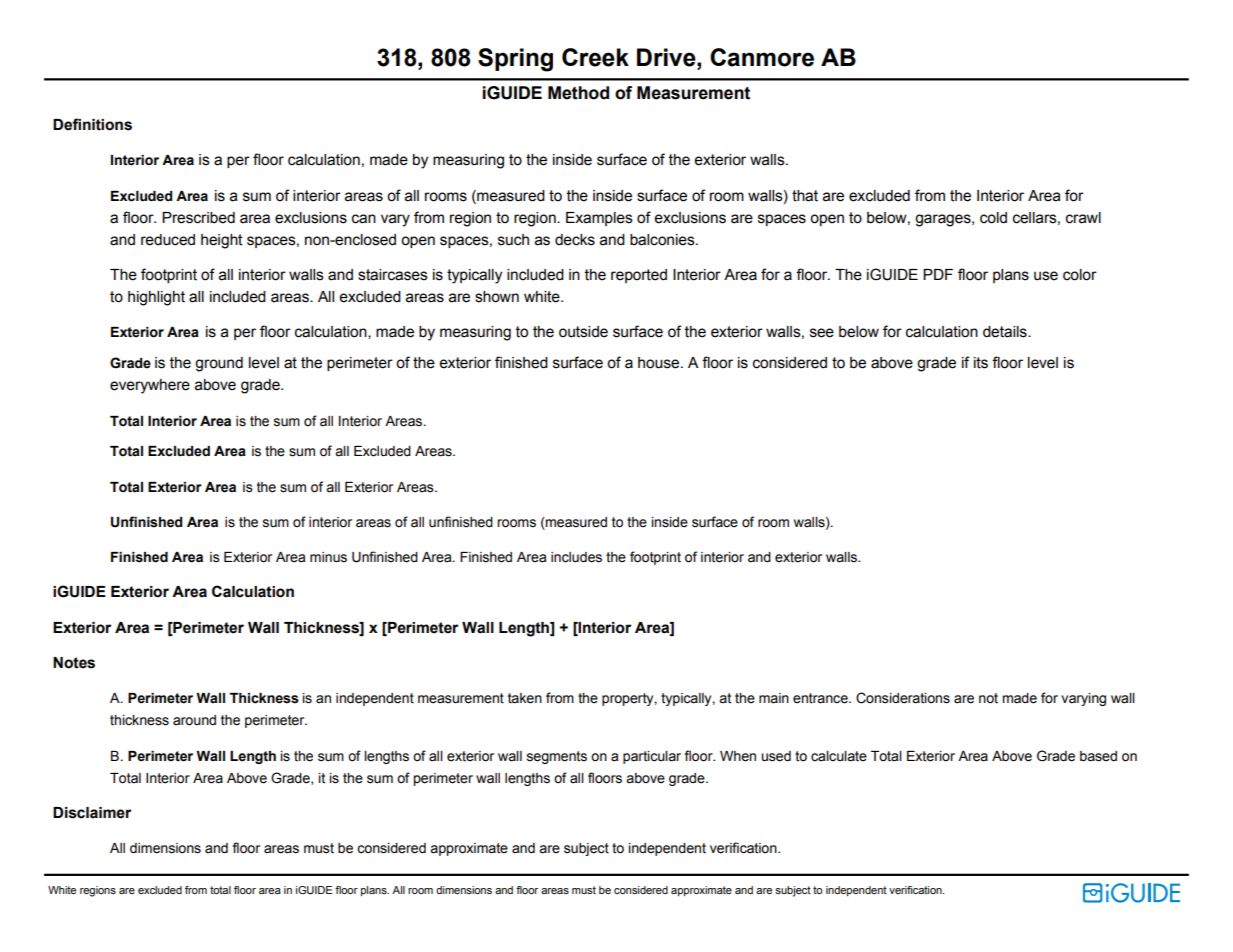 Image resolution: width=1233 pixels, height=952 pixels. I want to click on Canmore, so click(762, 57).
